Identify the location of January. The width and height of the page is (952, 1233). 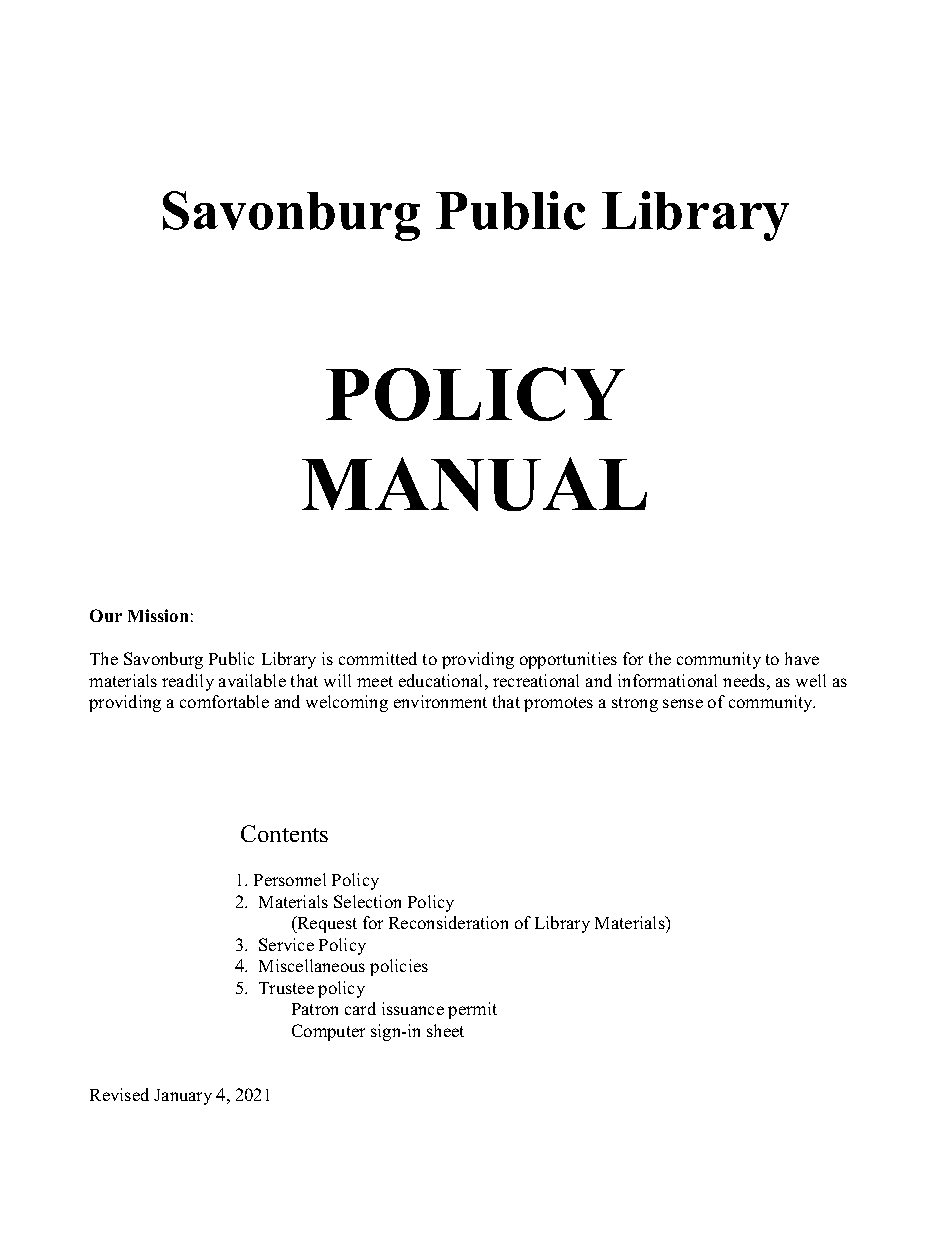
(183, 1097).
